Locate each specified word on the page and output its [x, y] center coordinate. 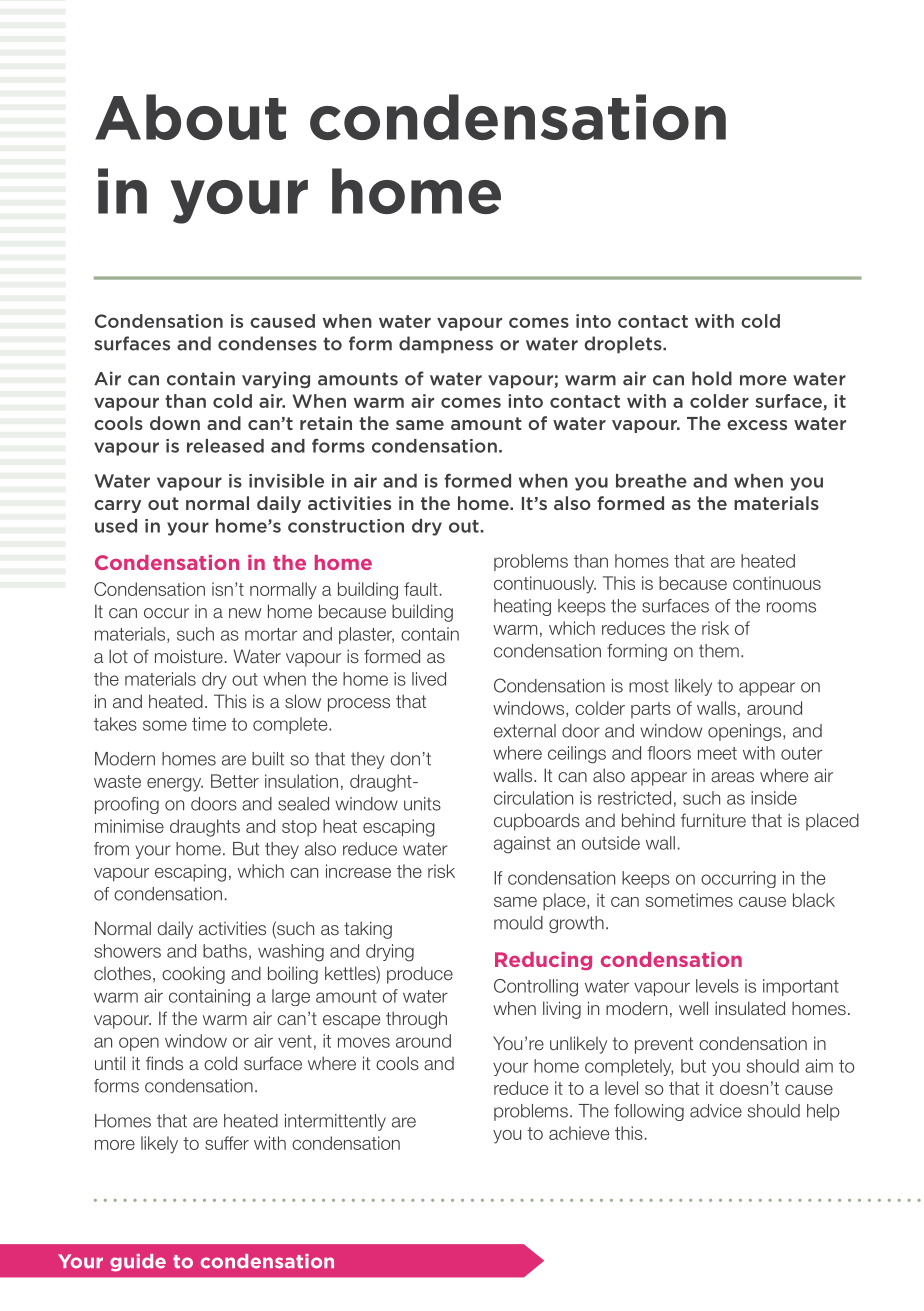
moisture [189, 656]
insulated [750, 1008]
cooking [193, 975]
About [190, 117]
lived [429, 679]
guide [138, 1263]
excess [757, 425]
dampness [446, 344]
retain [326, 423]
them [719, 651]
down [175, 423]
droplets [624, 344]
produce [420, 975]
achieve [579, 1133]
